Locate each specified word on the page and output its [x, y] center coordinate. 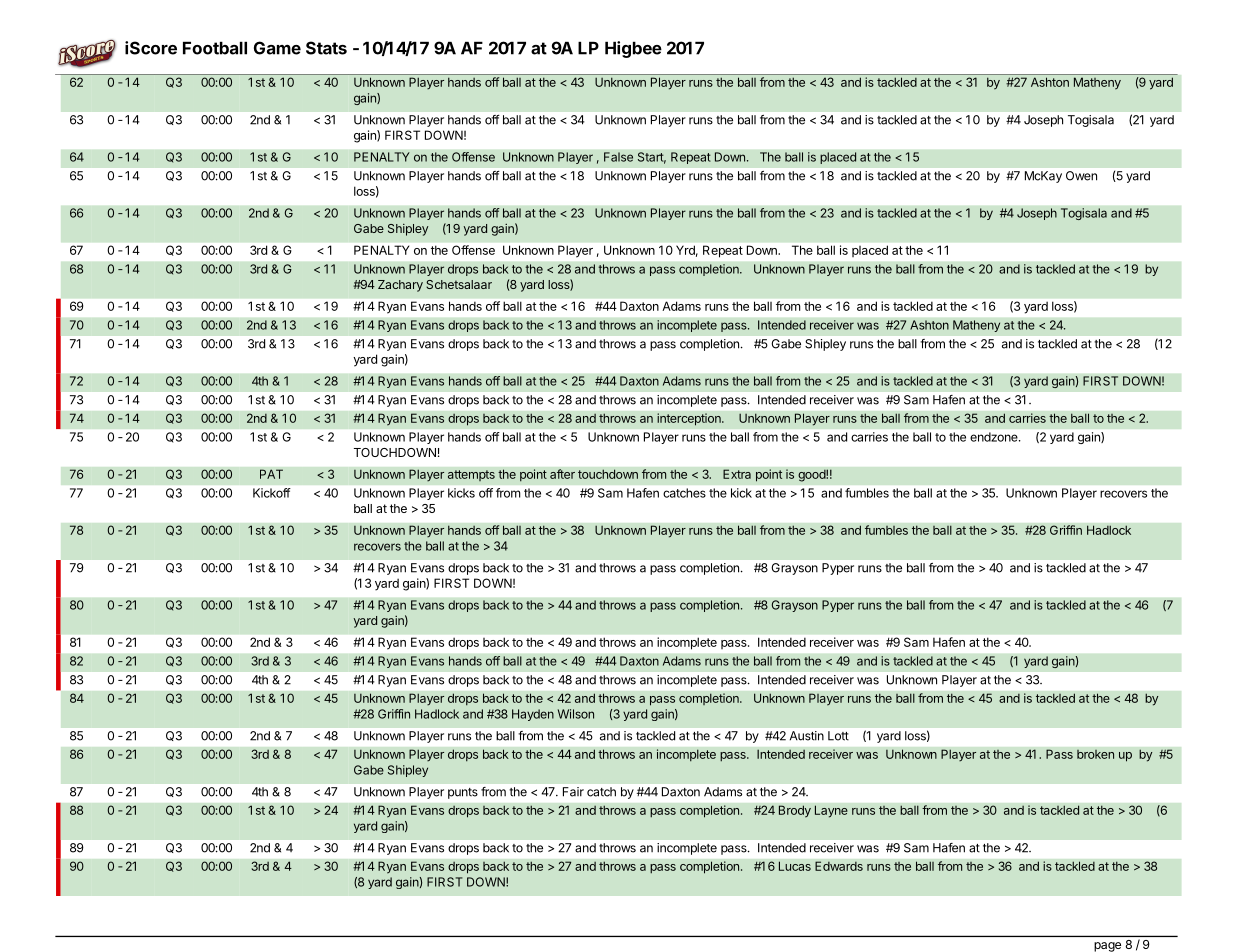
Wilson [576, 714]
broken [1095, 754]
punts [463, 793]
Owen [1081, 176]
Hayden [533, 715]
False [618, 157]
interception [690, 419]
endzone [995, 437]
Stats [326, 48]
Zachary [400, 286]
